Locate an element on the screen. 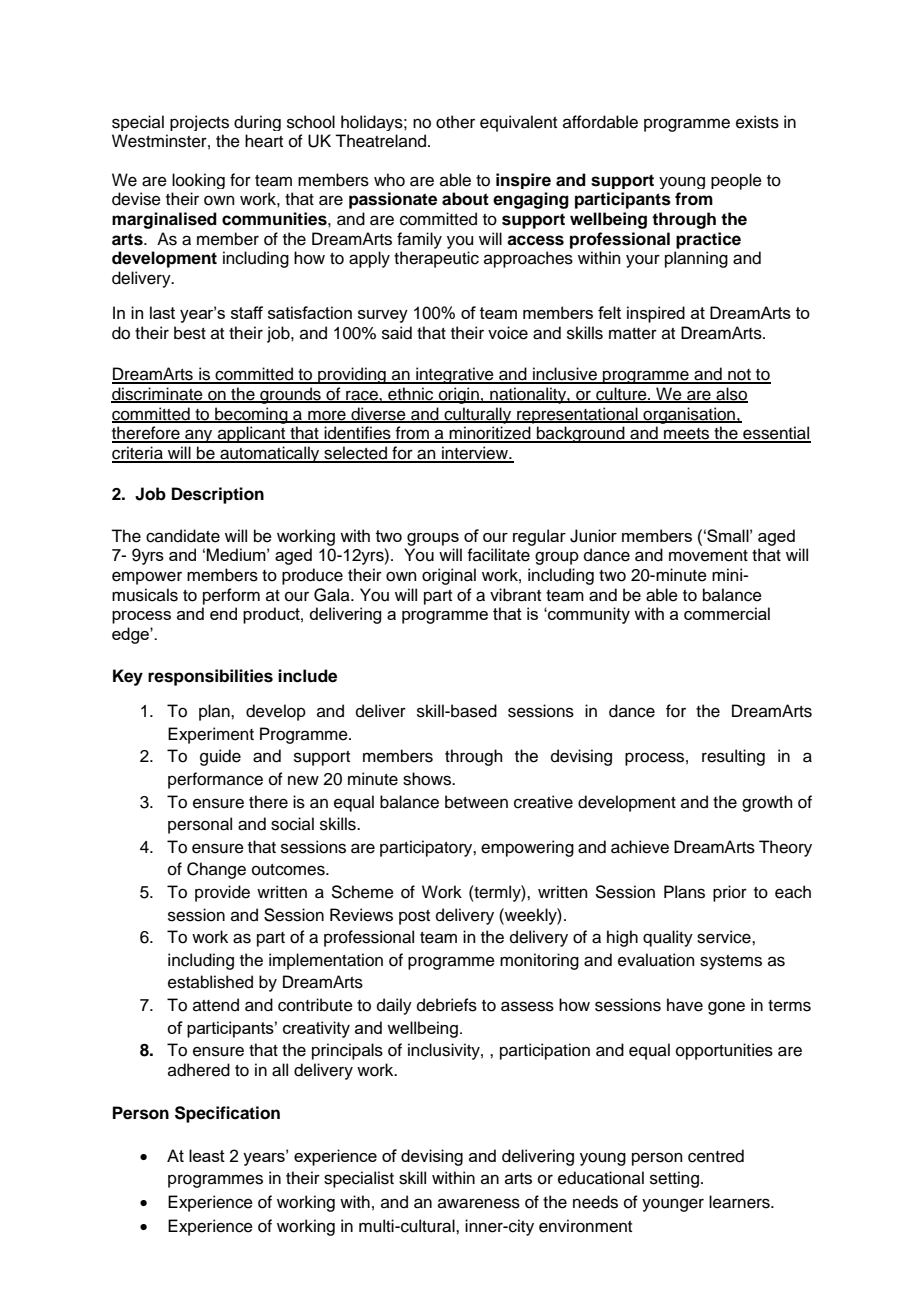 The width and height of the screenshot is (924, 1308). least is located at coordinates (207, 1155).
